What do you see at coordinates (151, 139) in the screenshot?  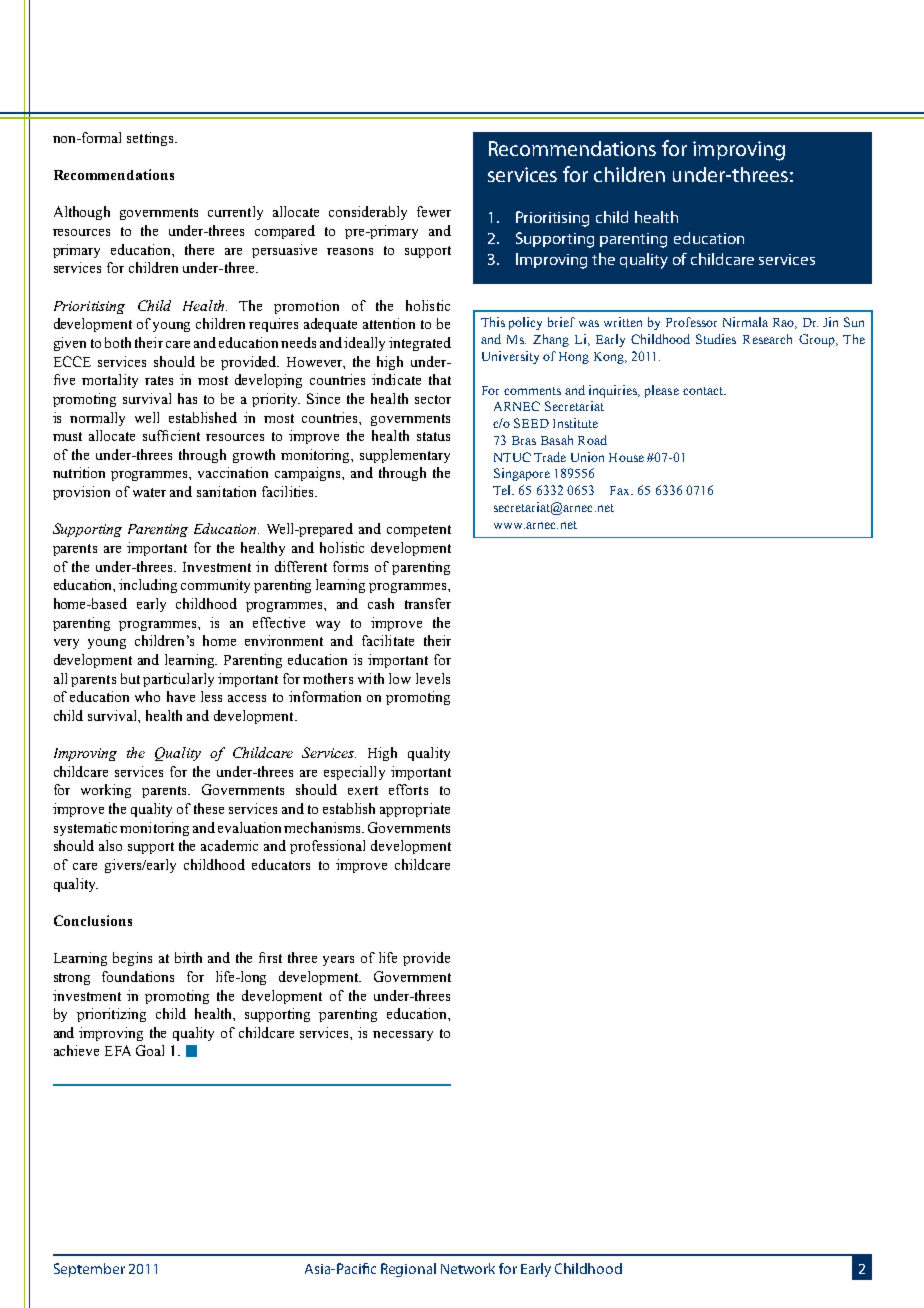 I see `settings` at bounding box center [151, 139].
